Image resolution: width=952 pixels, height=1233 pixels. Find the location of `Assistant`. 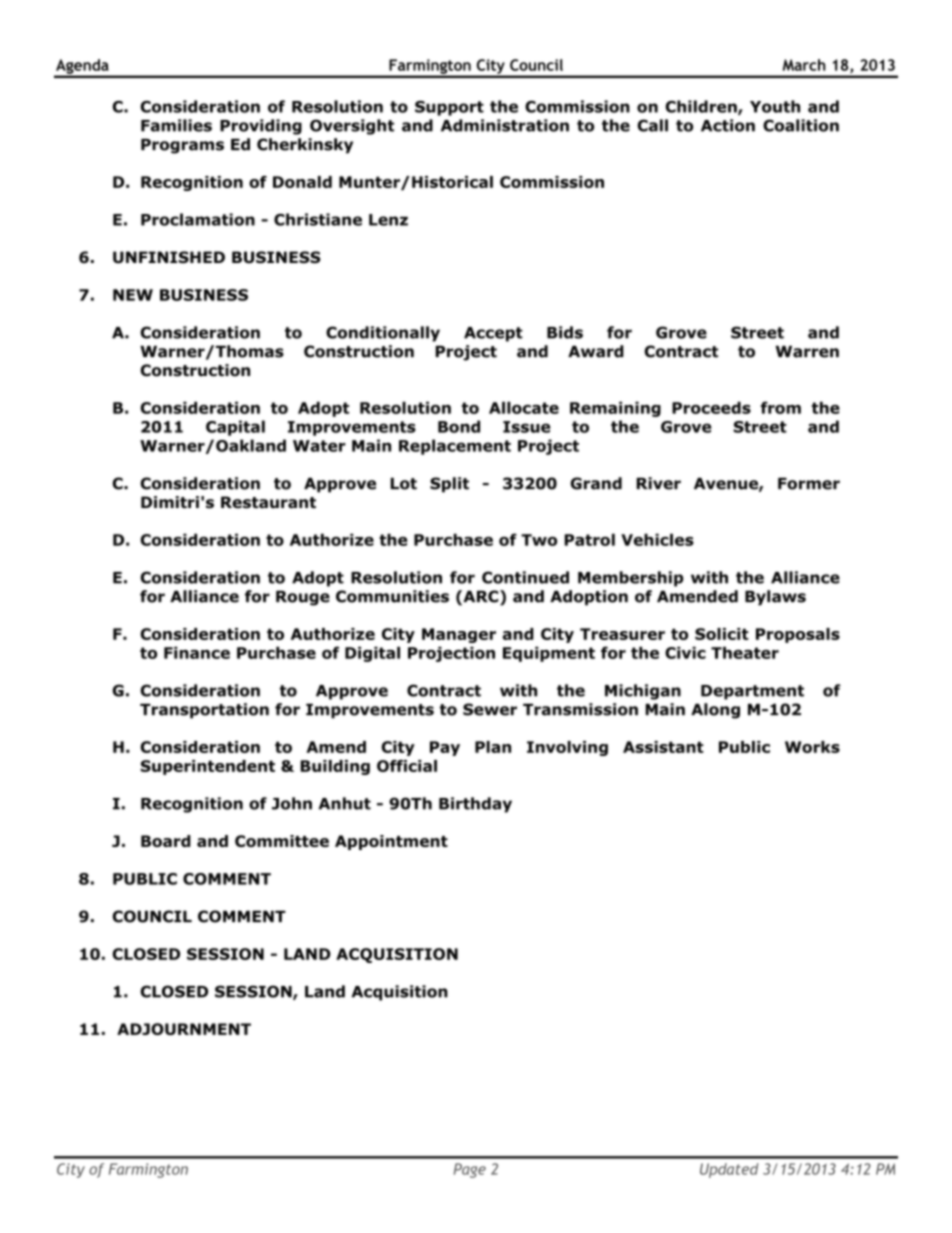

Assistant is located at coordinates (663, 747).
